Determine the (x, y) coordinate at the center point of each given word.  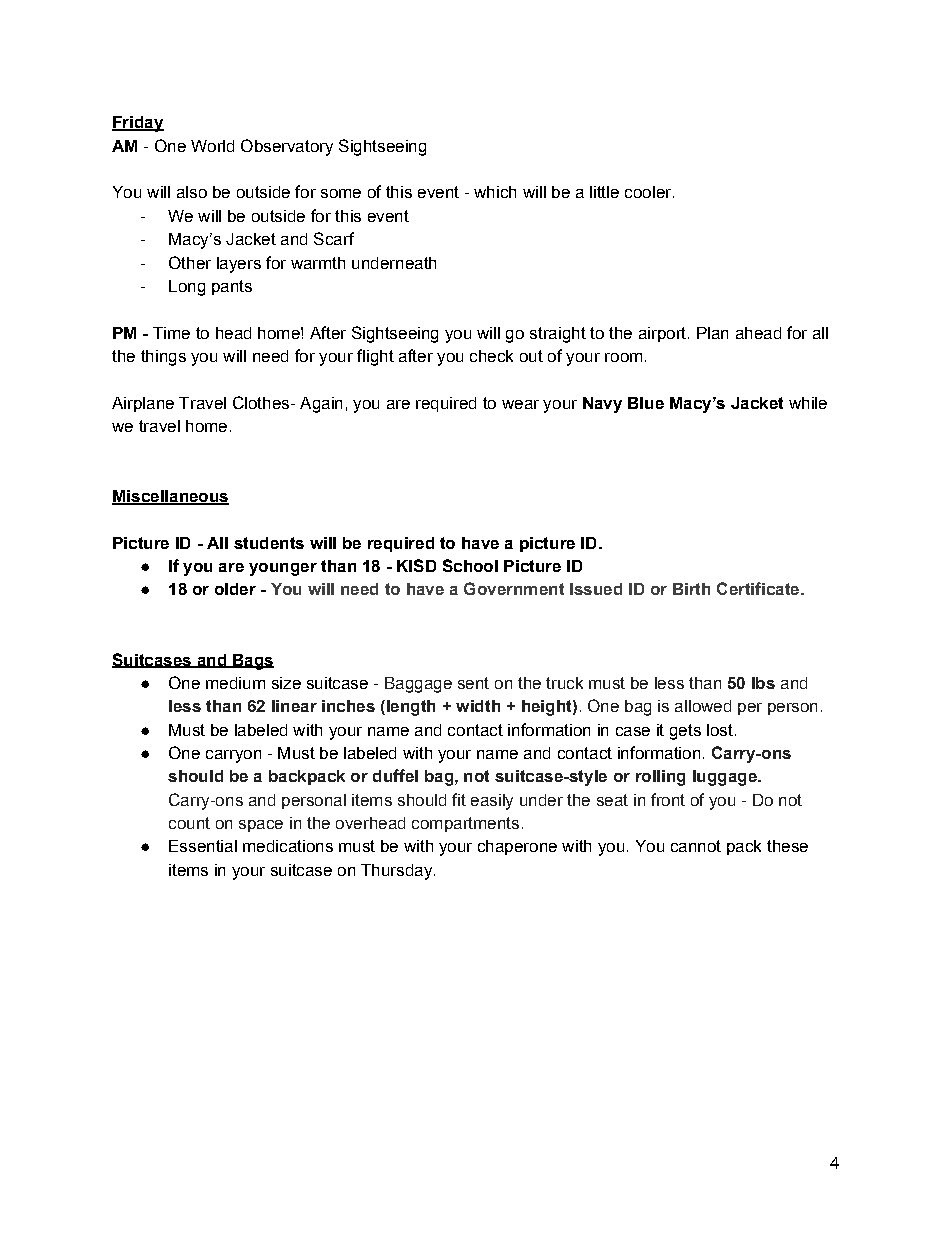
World (212, 146)
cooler (649, 192)
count (189, 823)
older (235, 589)
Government (514, 588)
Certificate (759, 588)
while (808, 403)
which (495, 192)
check (491, 356)
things (163, 358)
